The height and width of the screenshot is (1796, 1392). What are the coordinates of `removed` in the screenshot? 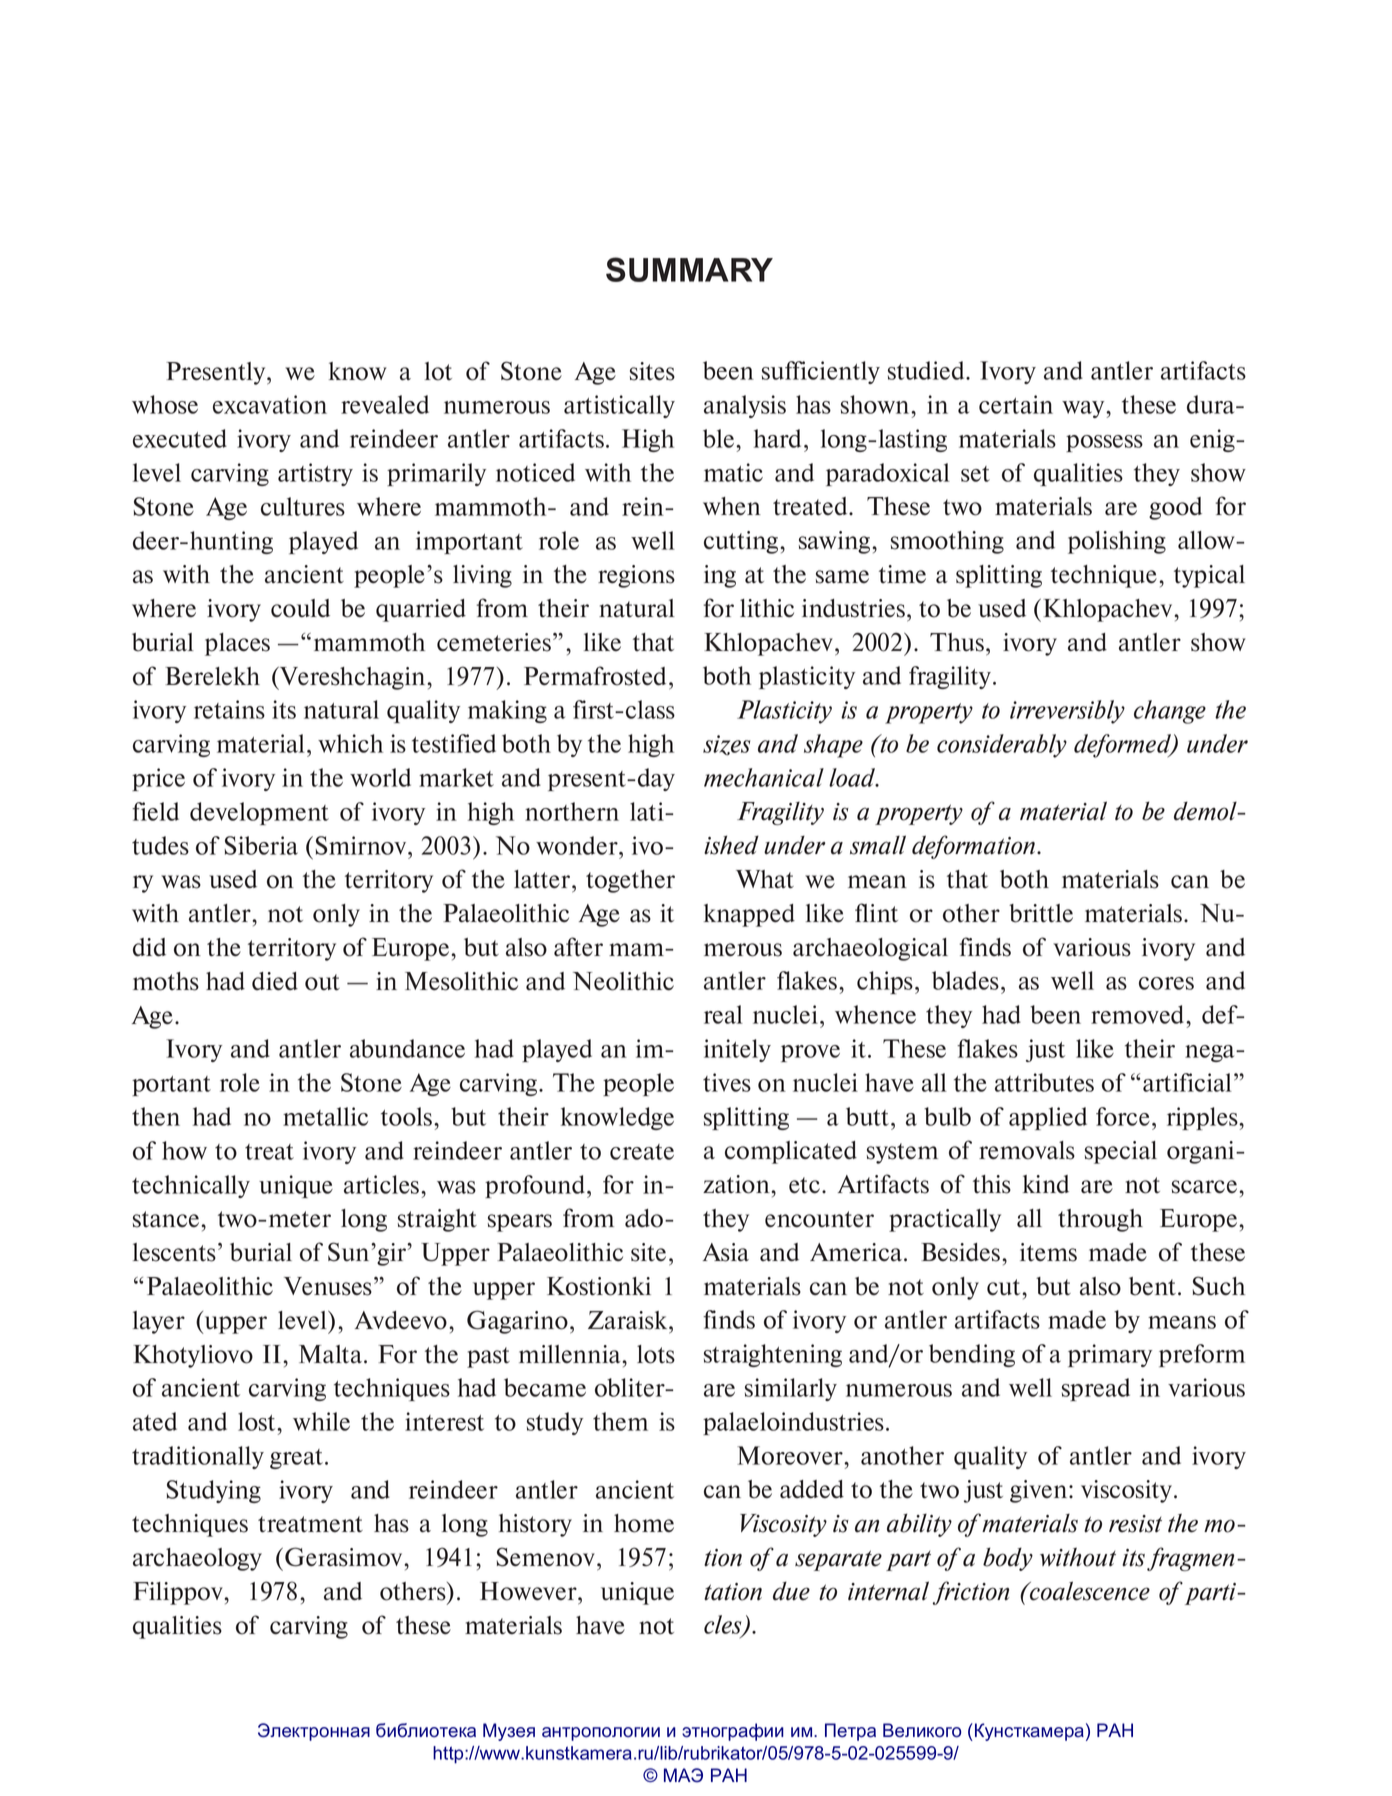 It's located at (1139, 1014).
